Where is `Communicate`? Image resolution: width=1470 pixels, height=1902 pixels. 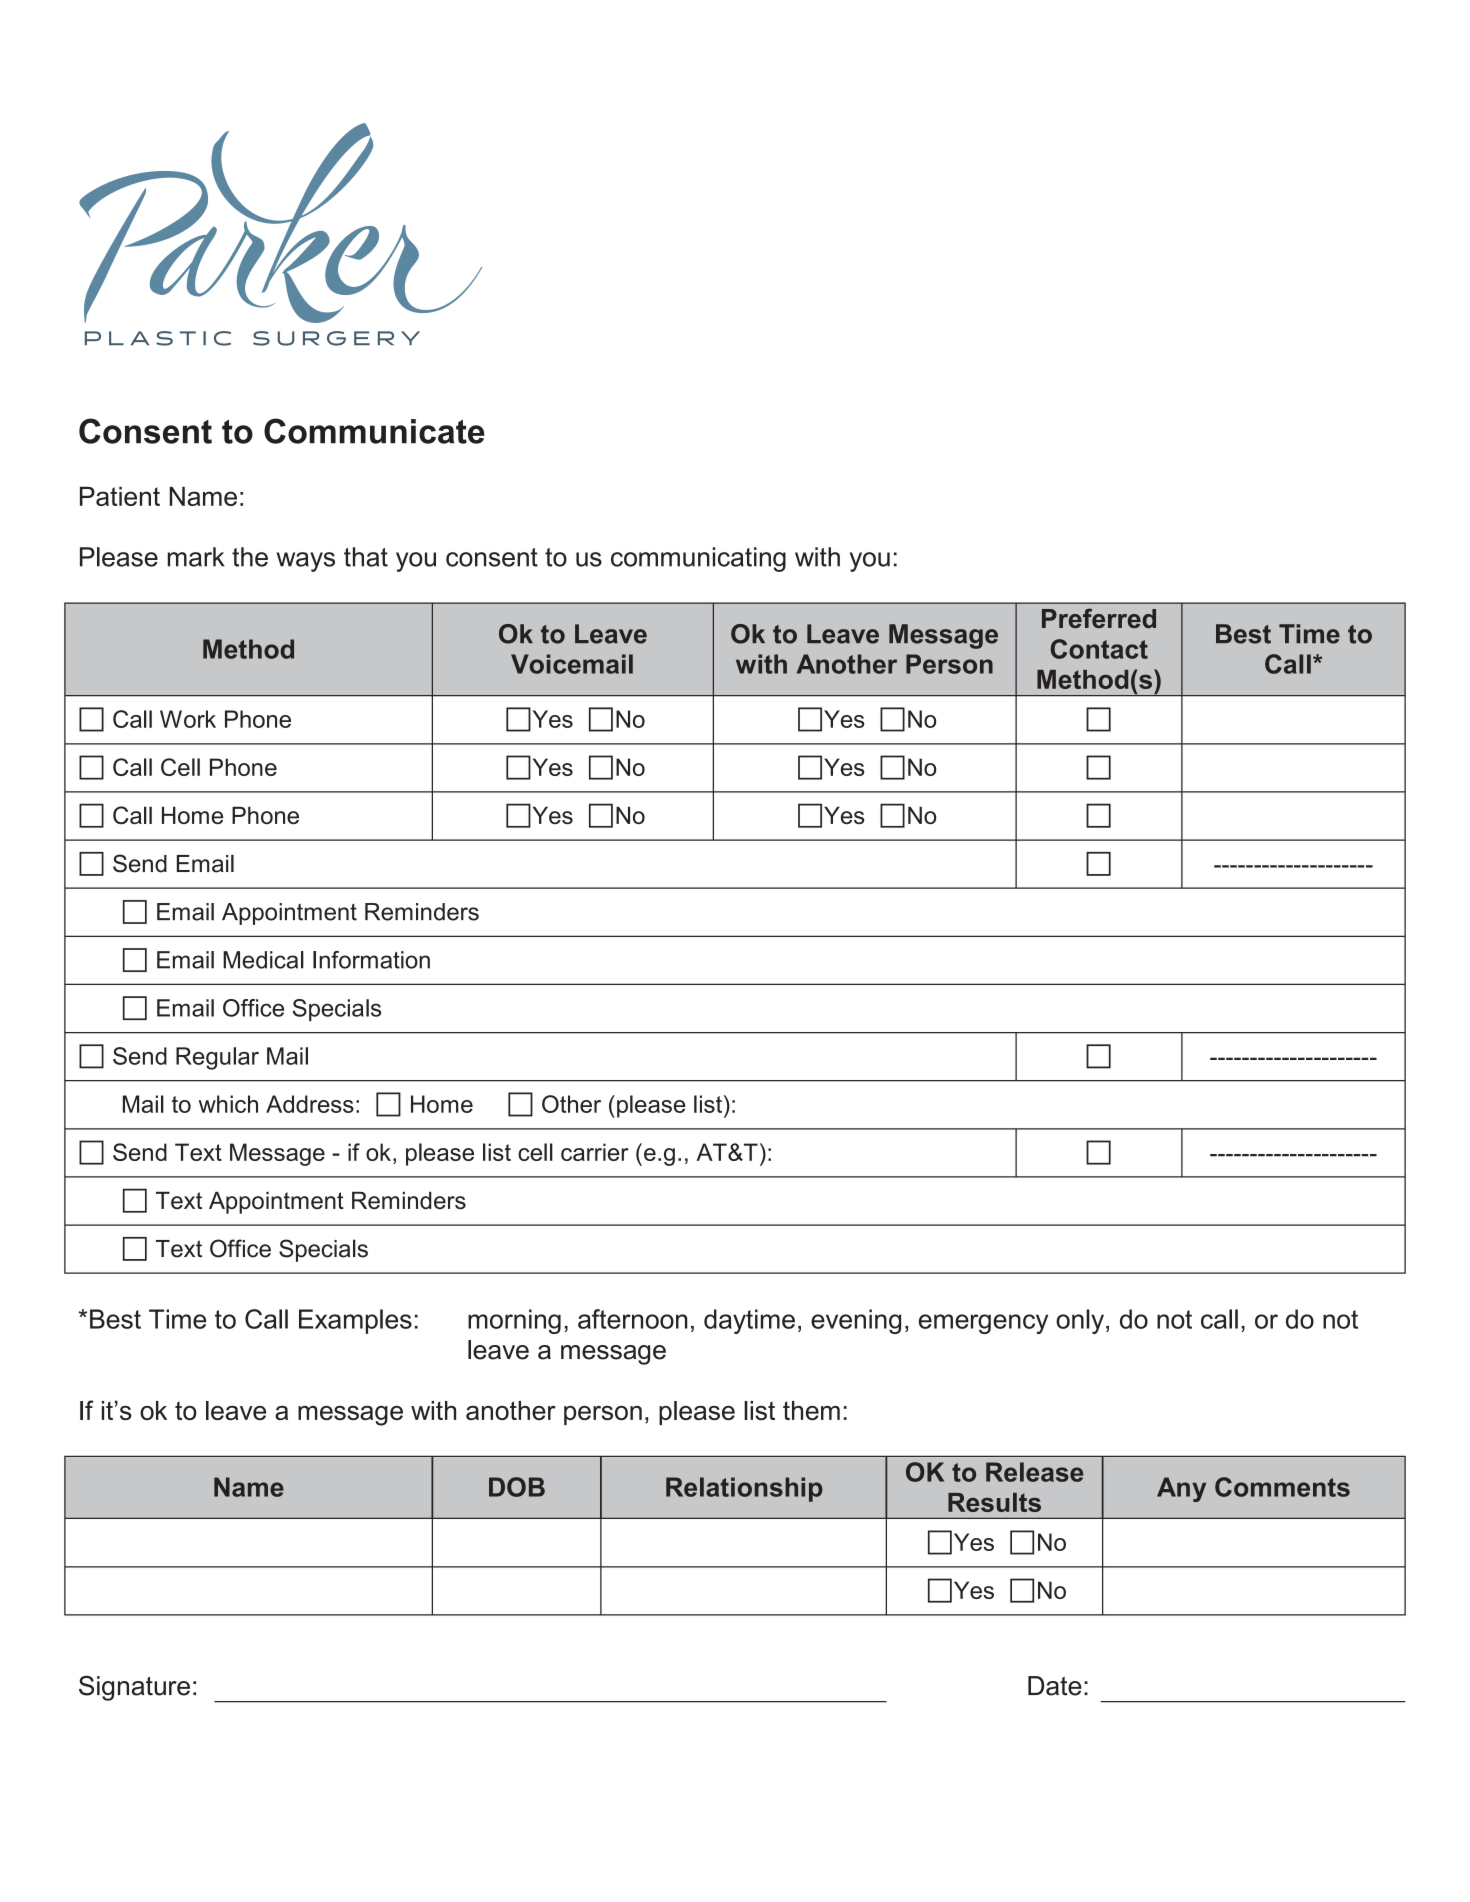 Communicate is located at coordinates (374, 431).
